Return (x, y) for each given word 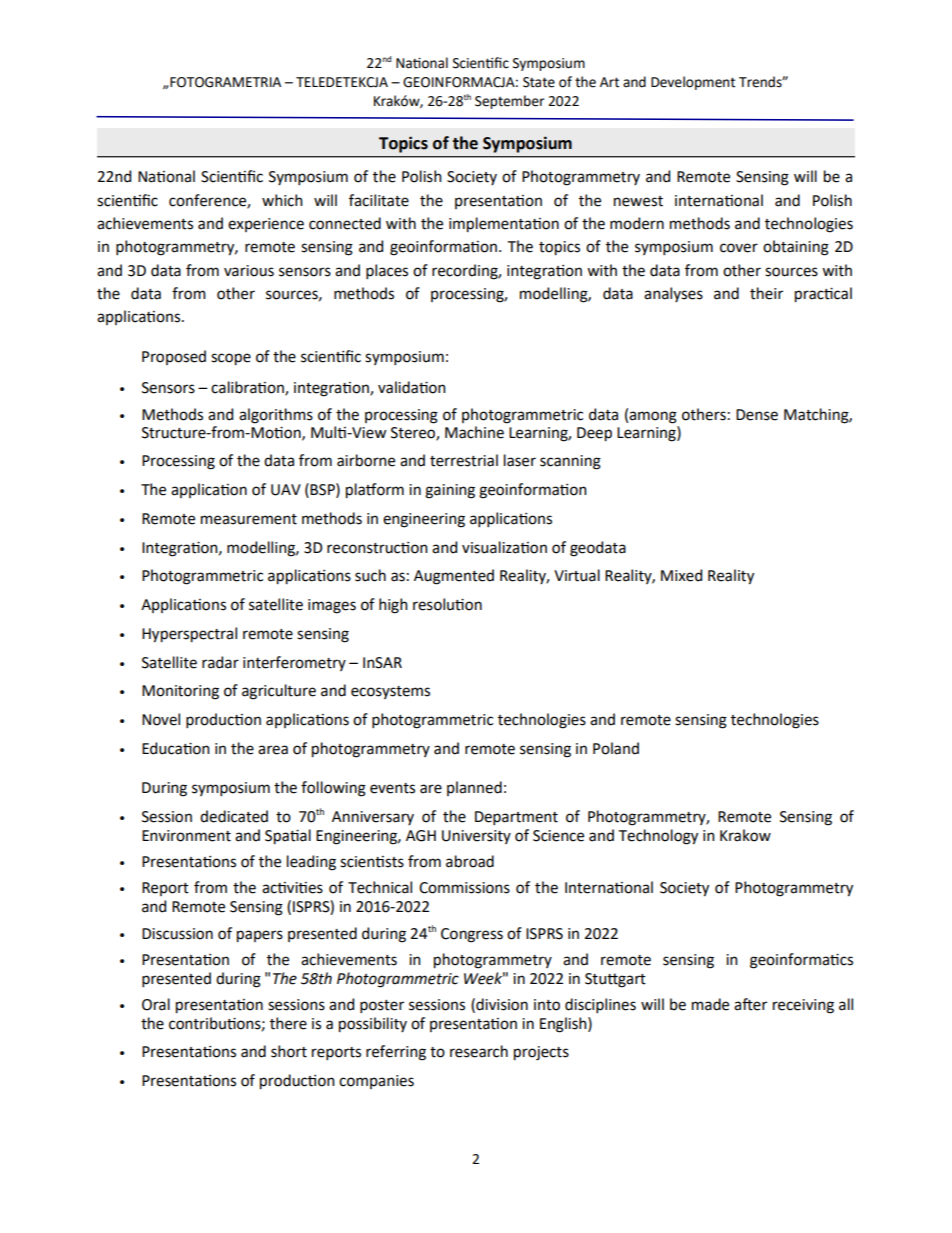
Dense (757, 415)
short (289, 1051)
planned (474, 788)
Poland (616, 748)
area (273, 750)
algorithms (276, 416)
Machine (474, 432)
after (750, 1004)
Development (693, 83)
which (282, 200)
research (479, 1051)
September (509, 102)
